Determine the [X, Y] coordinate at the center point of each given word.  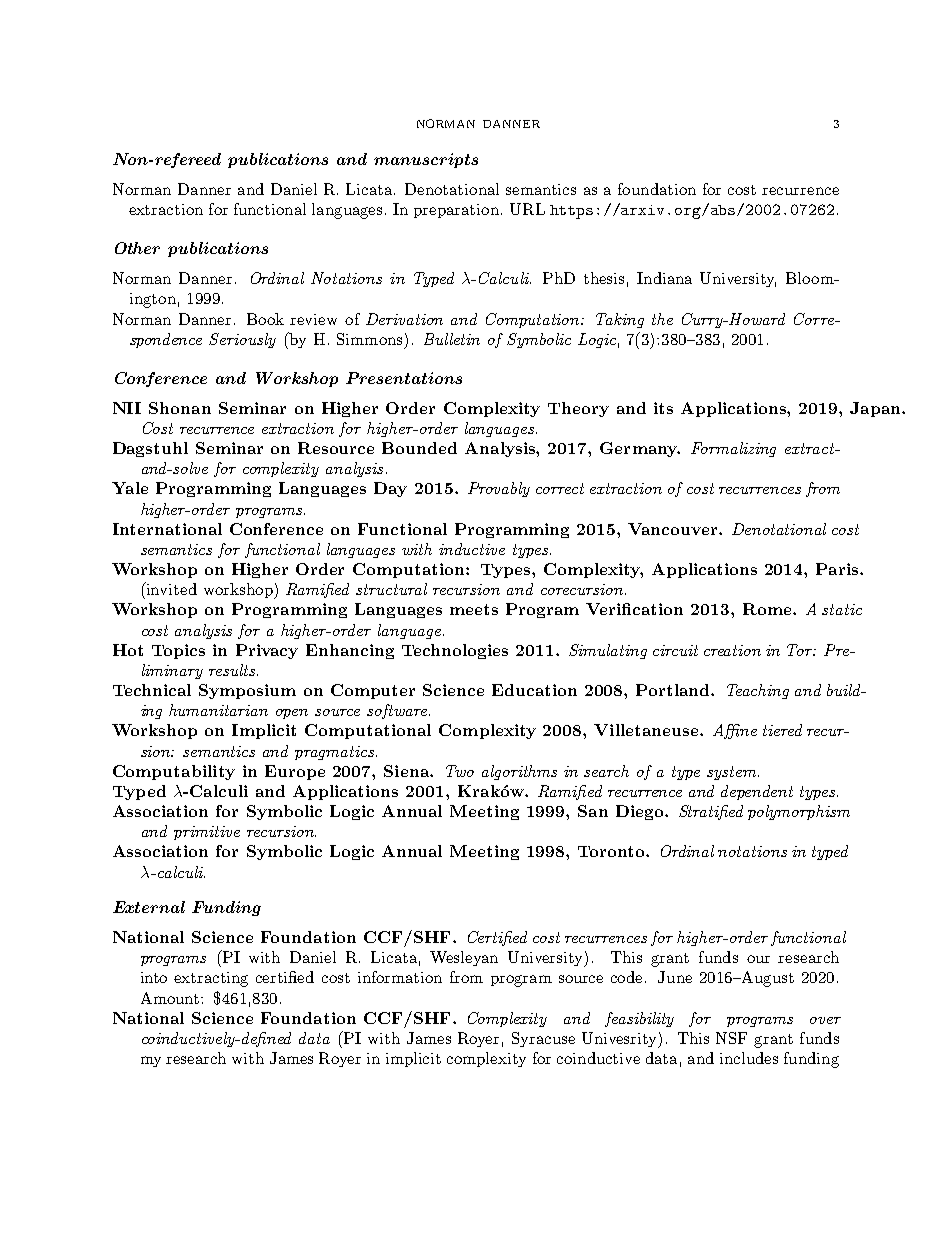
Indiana [664, 278]
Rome [768, 609]
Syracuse [543, 1039]
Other [137, 248]
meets [474, 609]
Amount [171, 998]
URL [527, 209]
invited [171, 588]
